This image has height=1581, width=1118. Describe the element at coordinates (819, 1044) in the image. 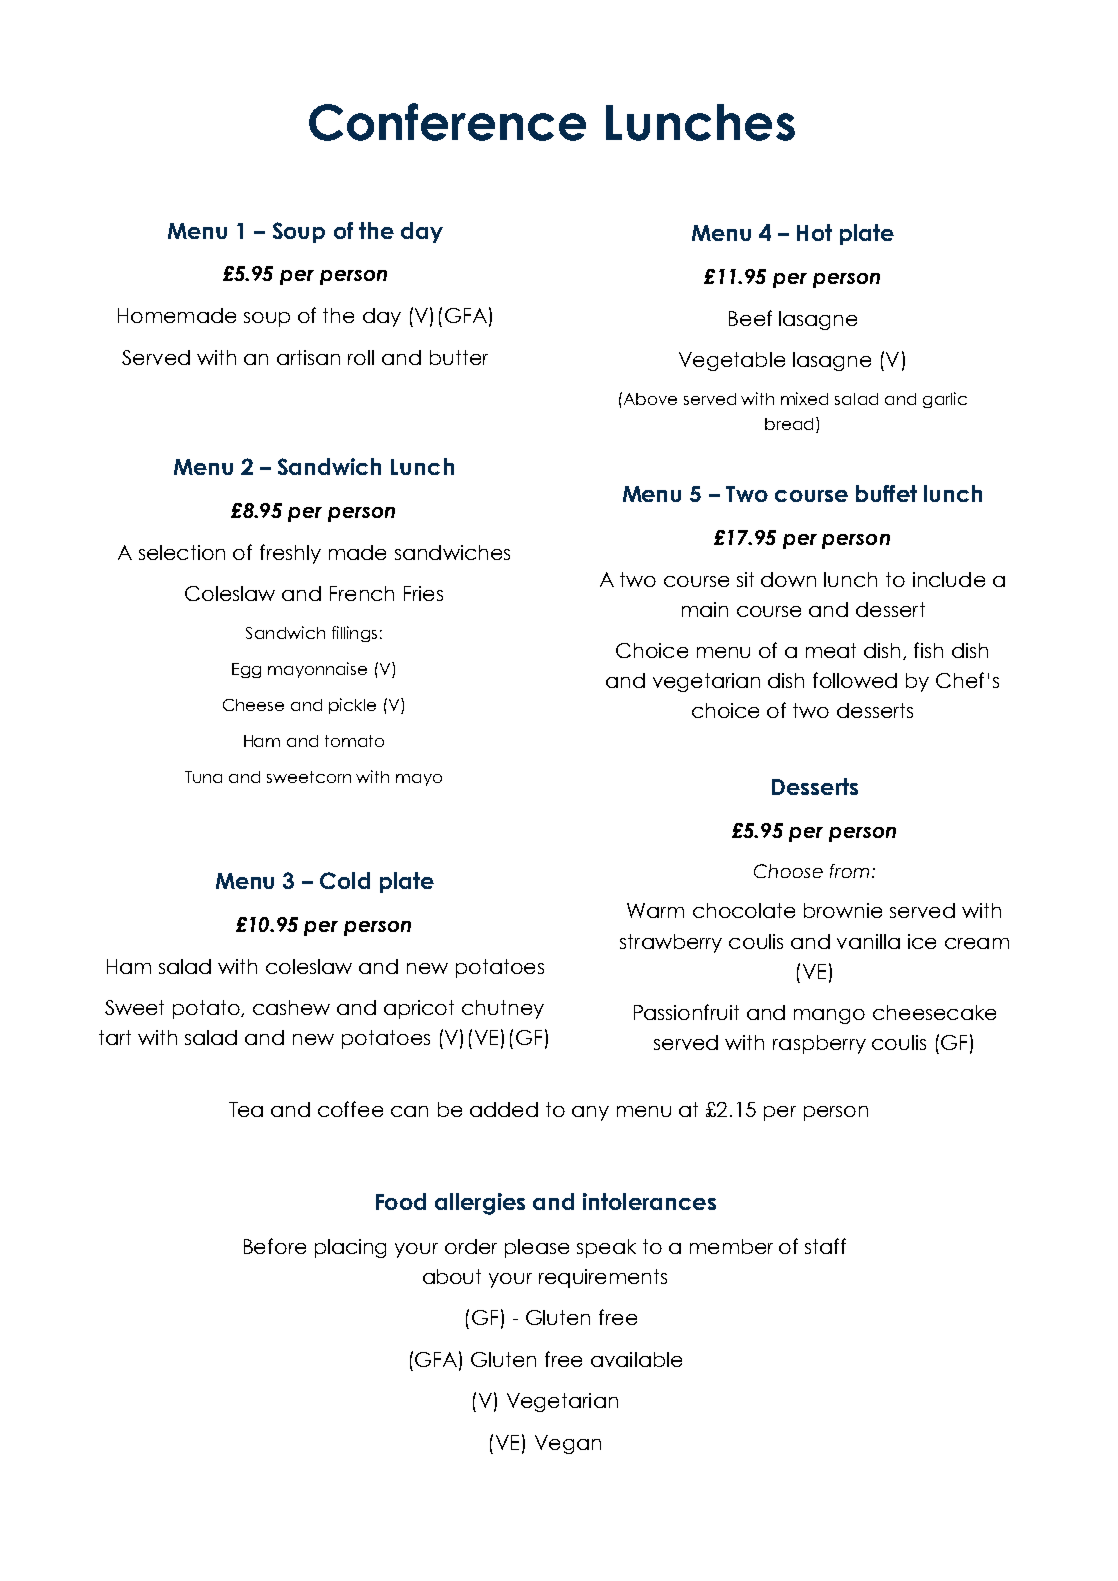

I see `raspberry` at that location.
